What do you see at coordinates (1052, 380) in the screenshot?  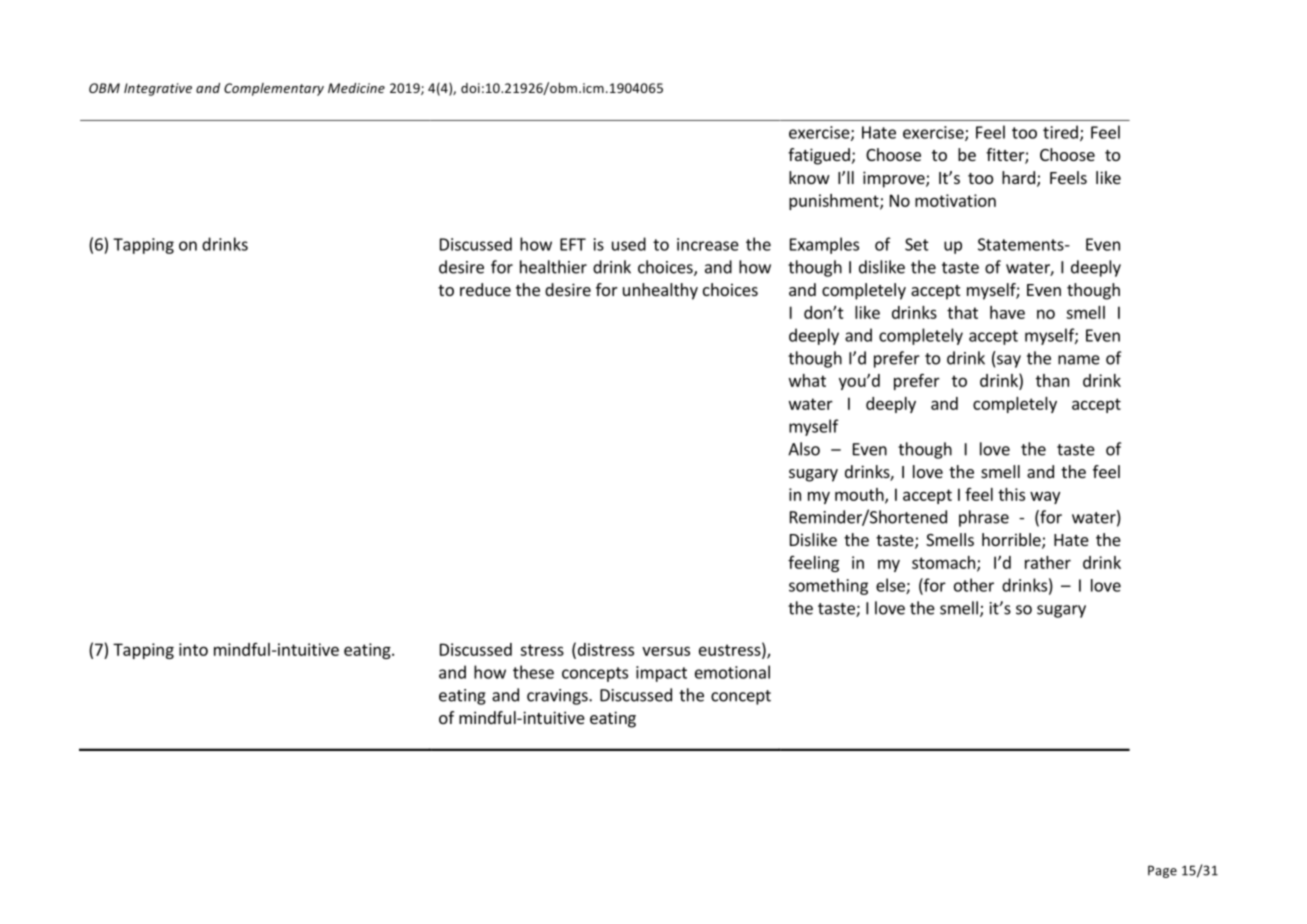 I see `than` at bounding box center [1052, 380].
